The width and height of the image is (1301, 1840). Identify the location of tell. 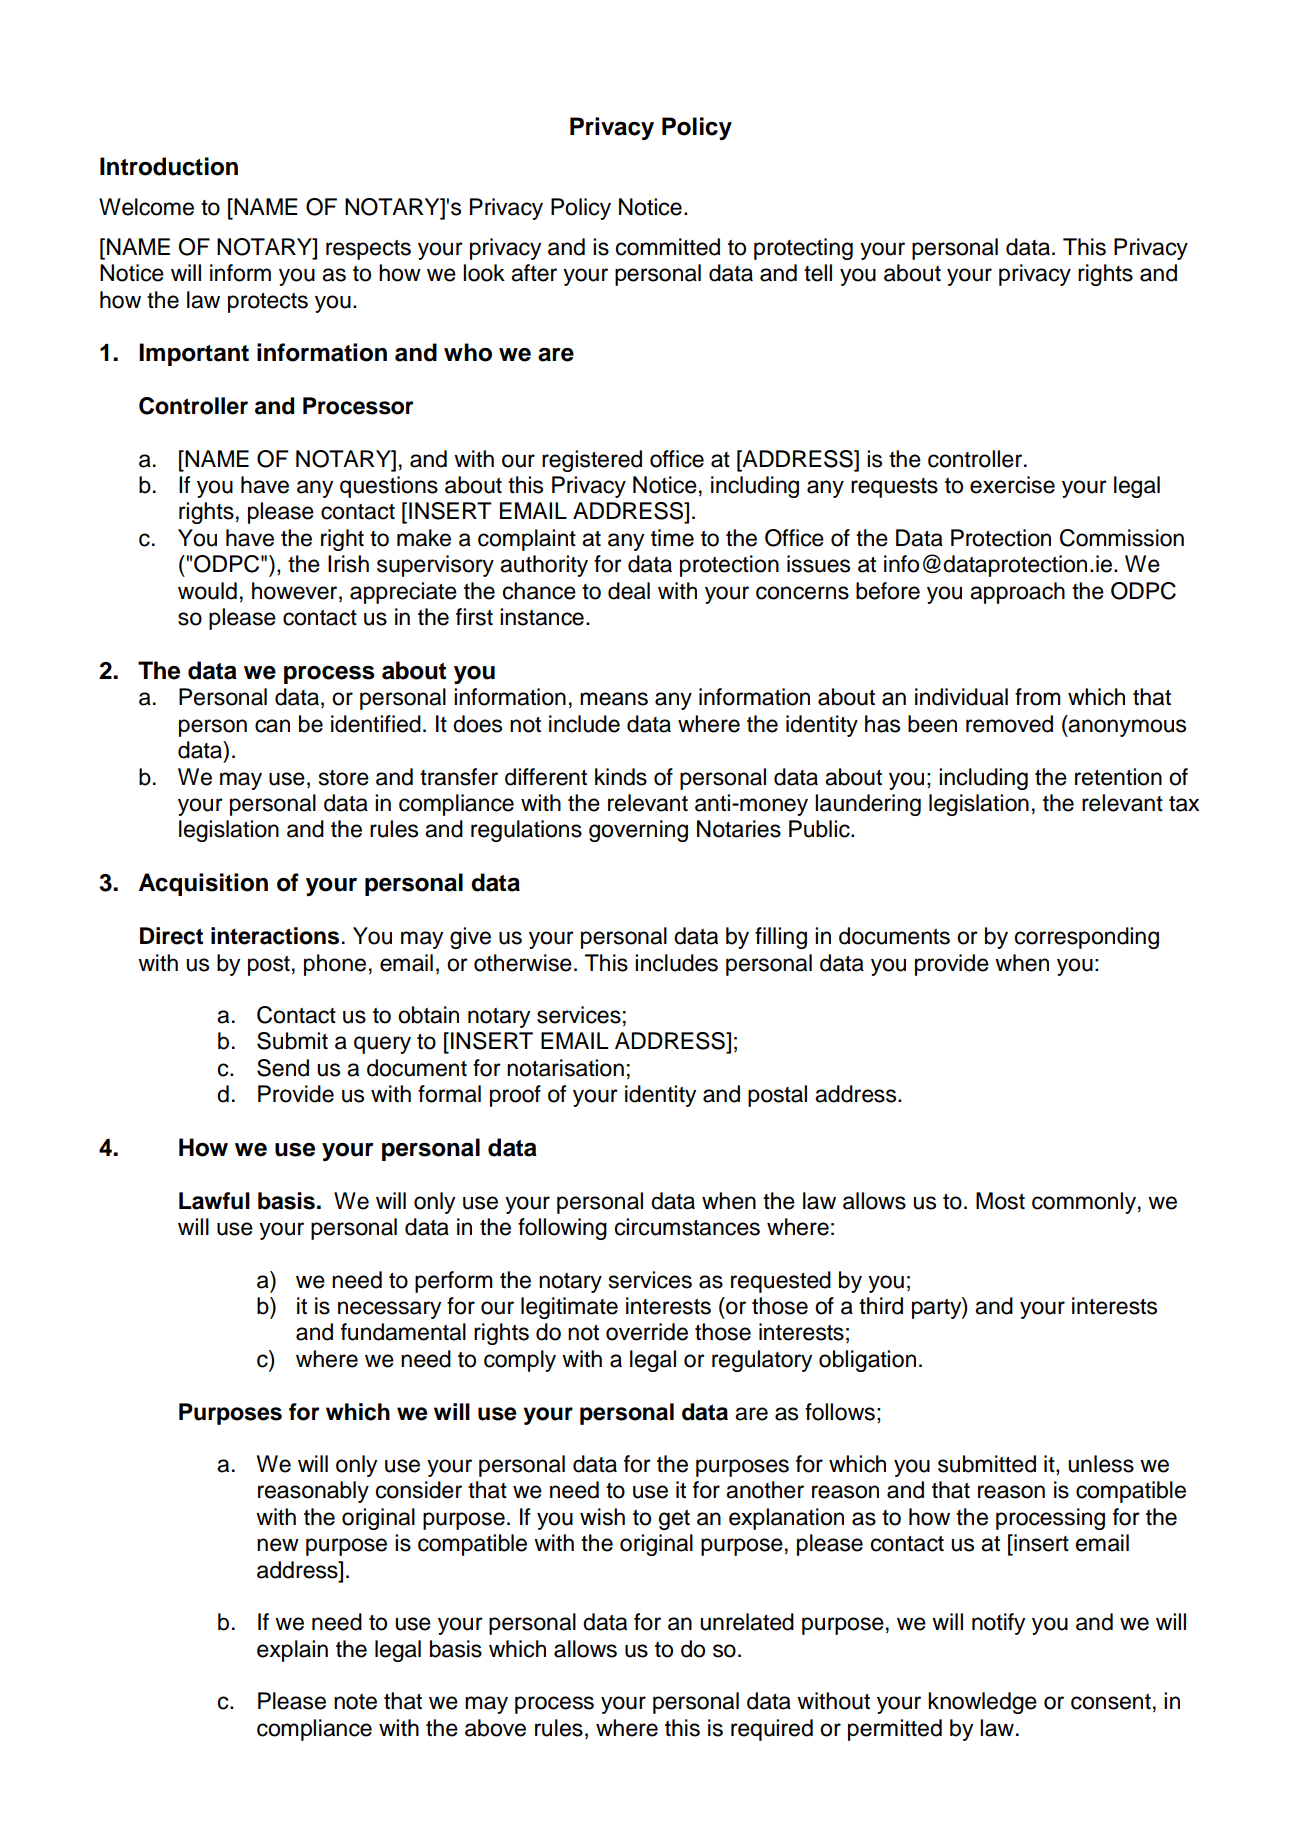
(818, 273).
